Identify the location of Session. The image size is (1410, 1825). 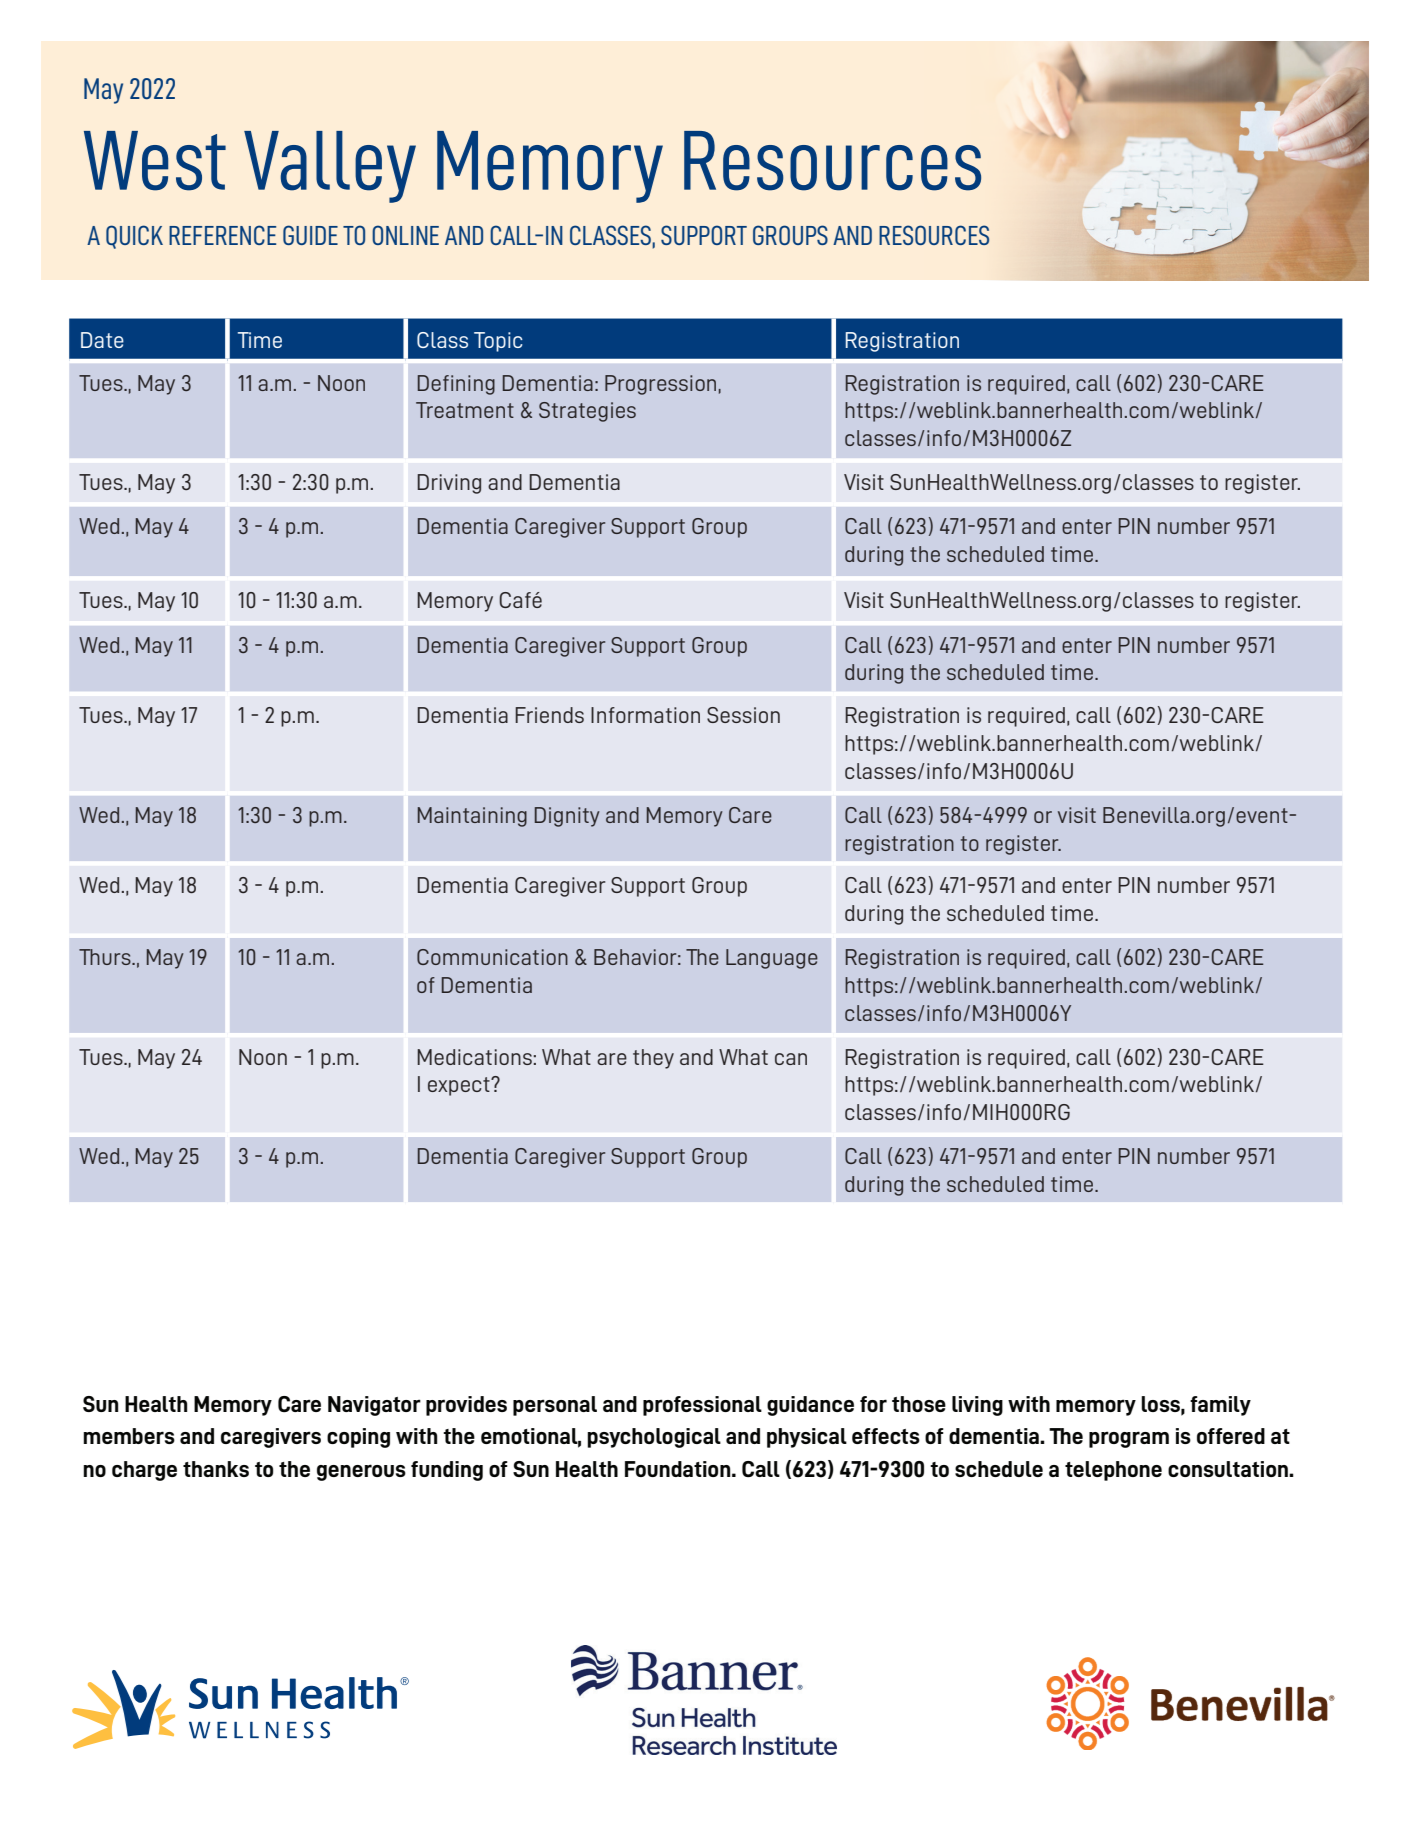
(743, 715).
